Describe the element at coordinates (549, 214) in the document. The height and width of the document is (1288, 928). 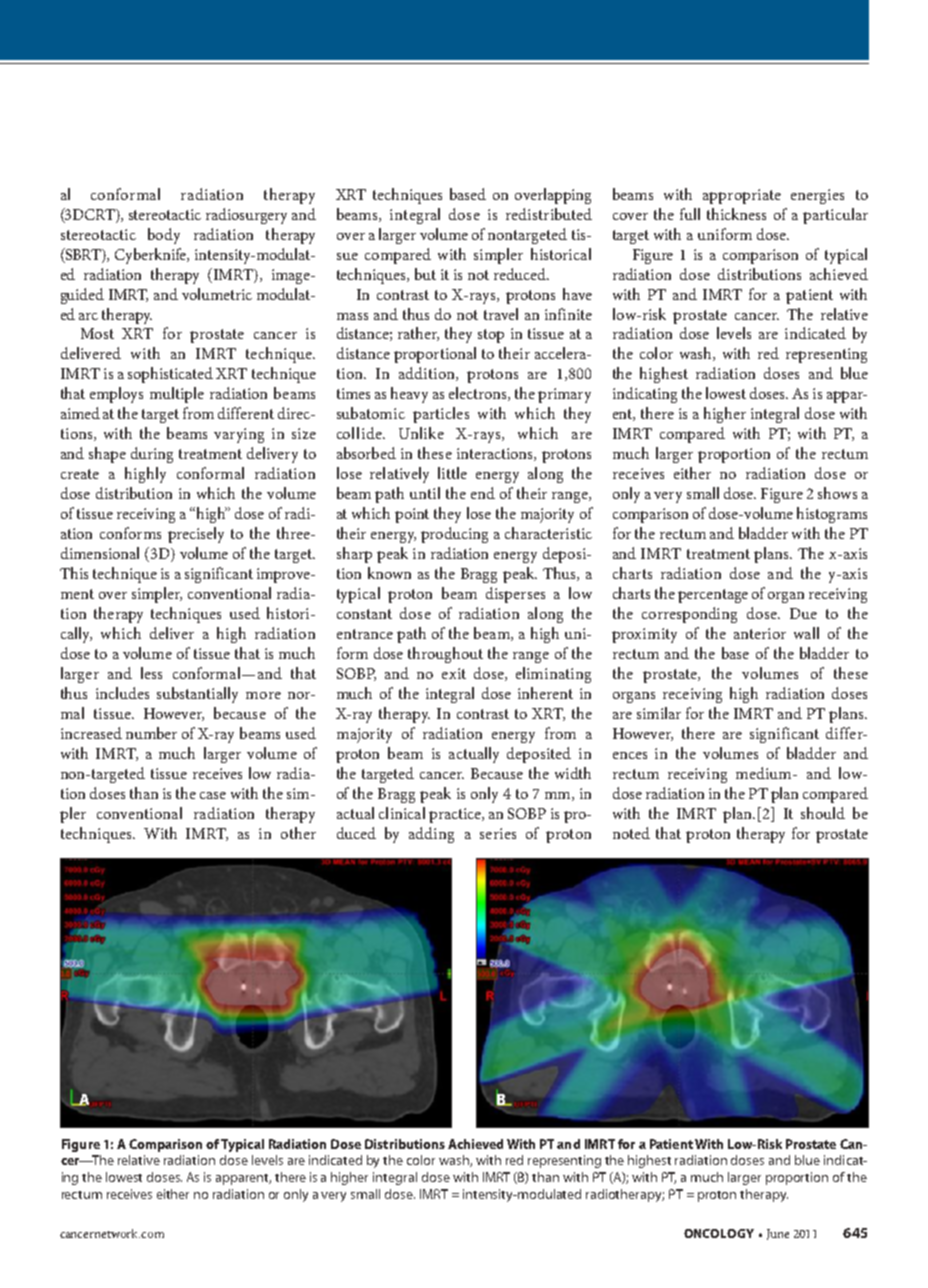
I see `redistributed` at that location.
